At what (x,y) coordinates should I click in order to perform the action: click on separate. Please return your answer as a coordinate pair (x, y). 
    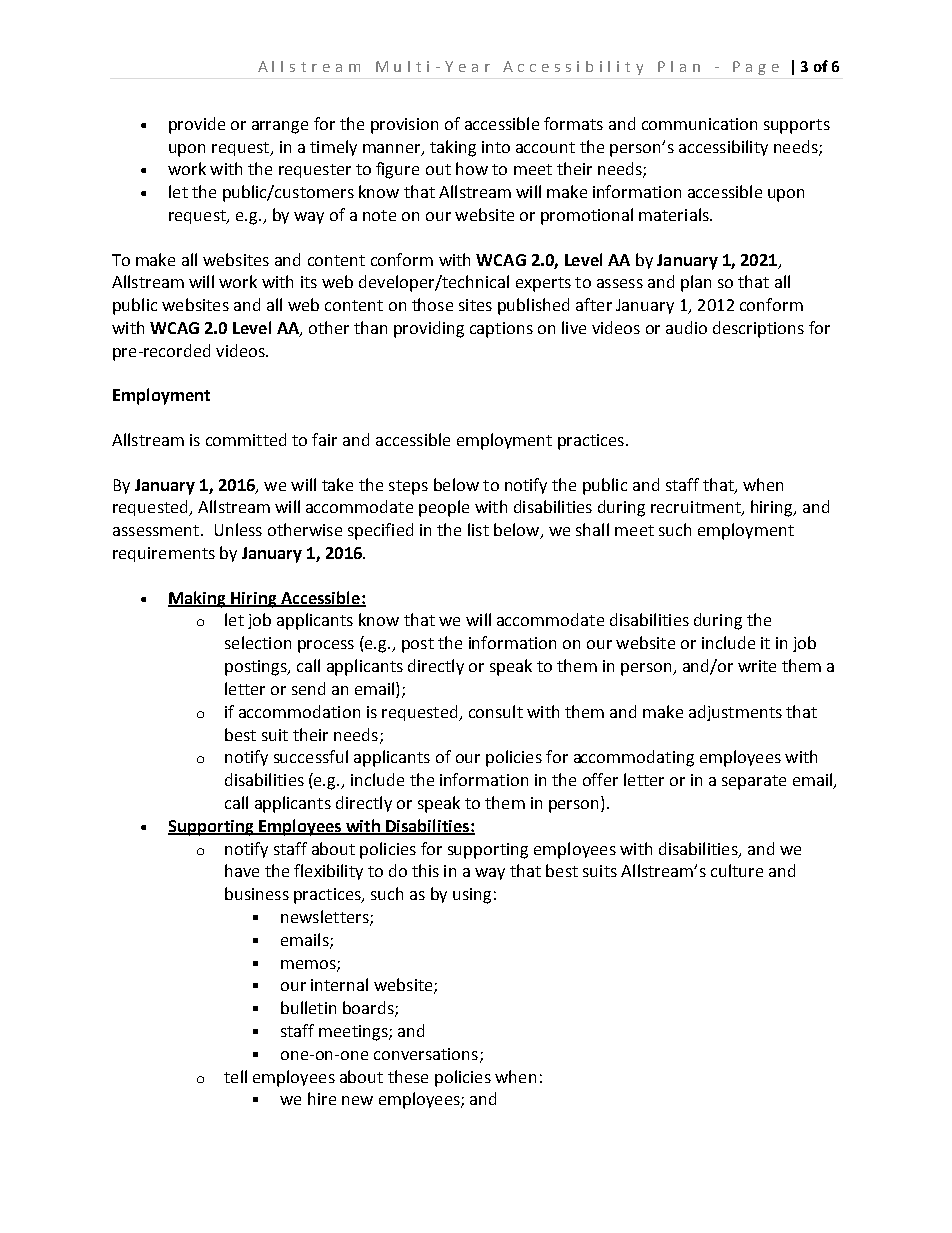
    Looking at the image, I should click on (754, 782).
